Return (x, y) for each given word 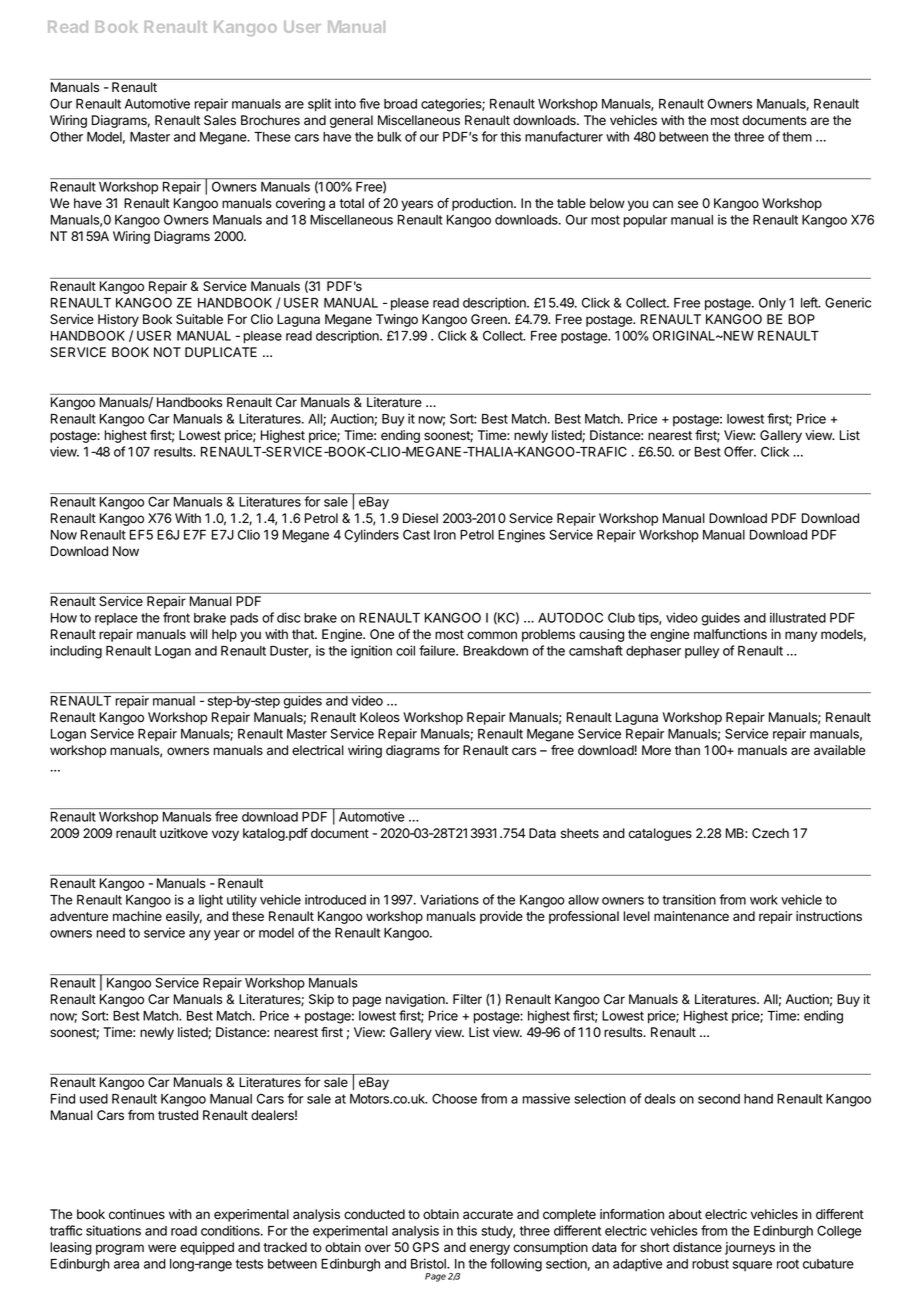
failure (438, 650)
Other (66, 136)
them (797, 137)
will (198, 634)
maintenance (691, 916)
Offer (740, 451)
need (111, 933)
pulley (702, 652)
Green (490, 319)
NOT (167, 352)
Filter (467, 999)
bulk (389, 137)
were (162, 1248)
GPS (426, 1247)
